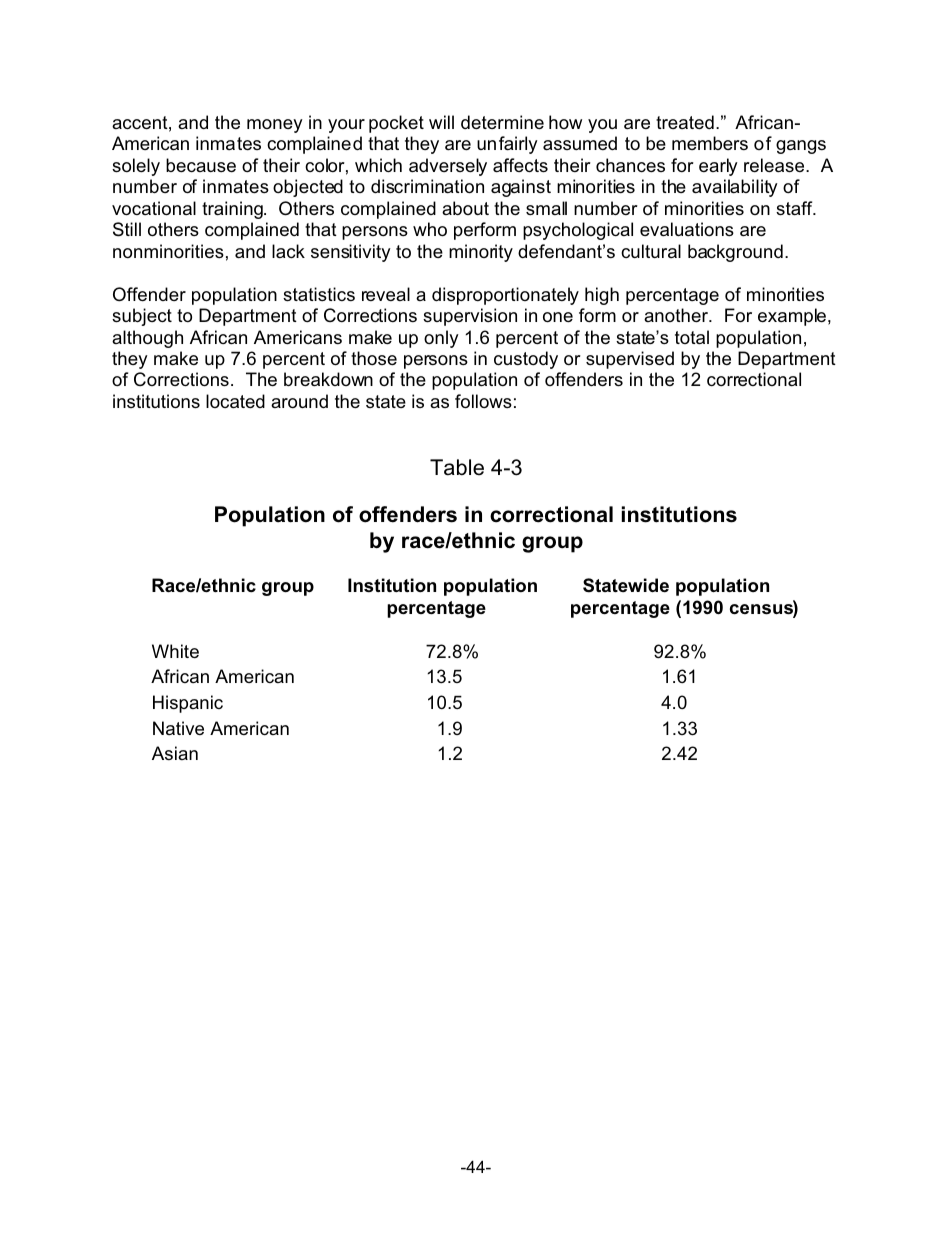 Image resolution: width=952 pixels, height=1233 pixels. What do you see at coordinates (178, 728) in the screenshot?
I see `Native` at bounding box center [178, 728].
